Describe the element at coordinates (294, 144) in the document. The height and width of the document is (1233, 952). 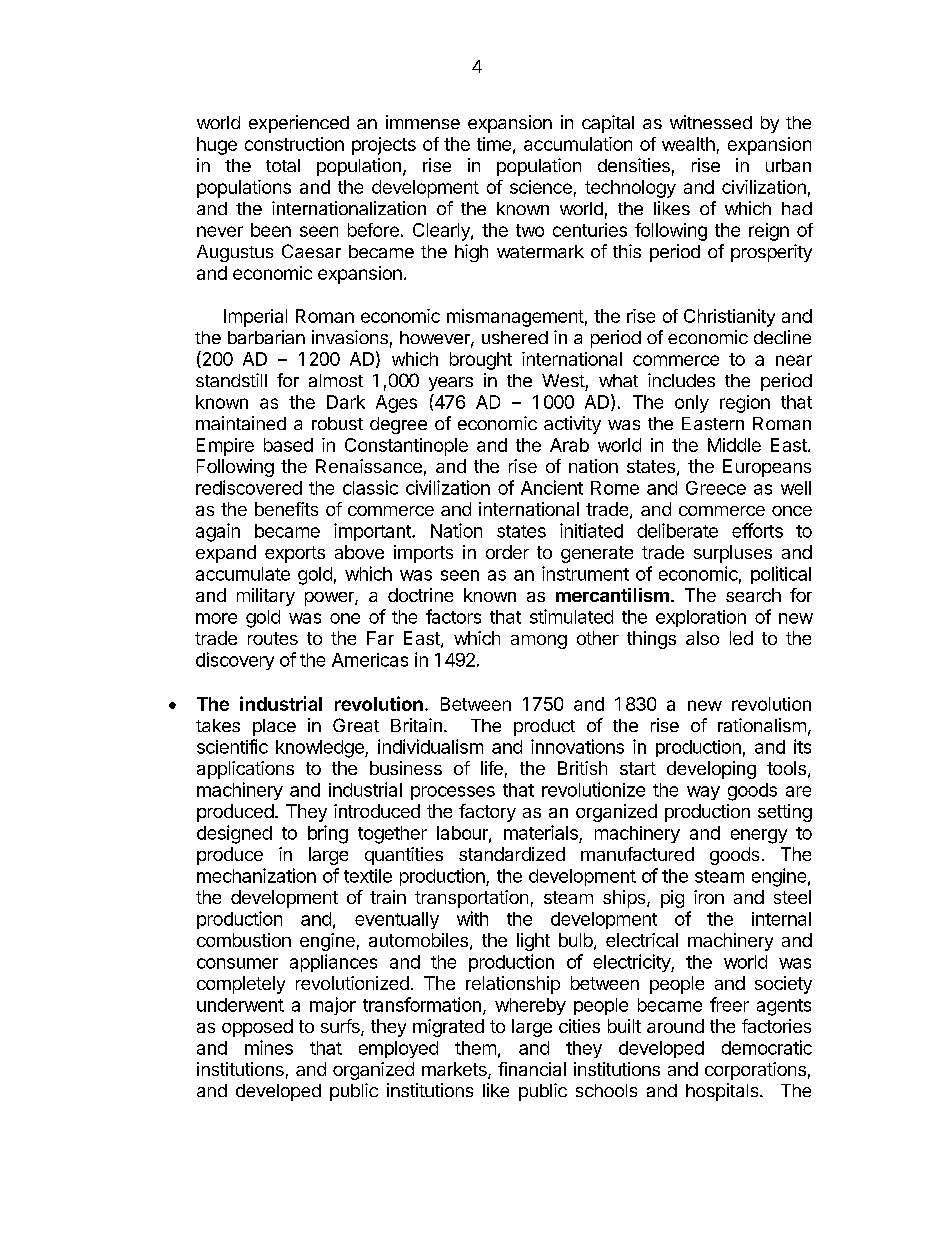
I see `construction` at that location.
